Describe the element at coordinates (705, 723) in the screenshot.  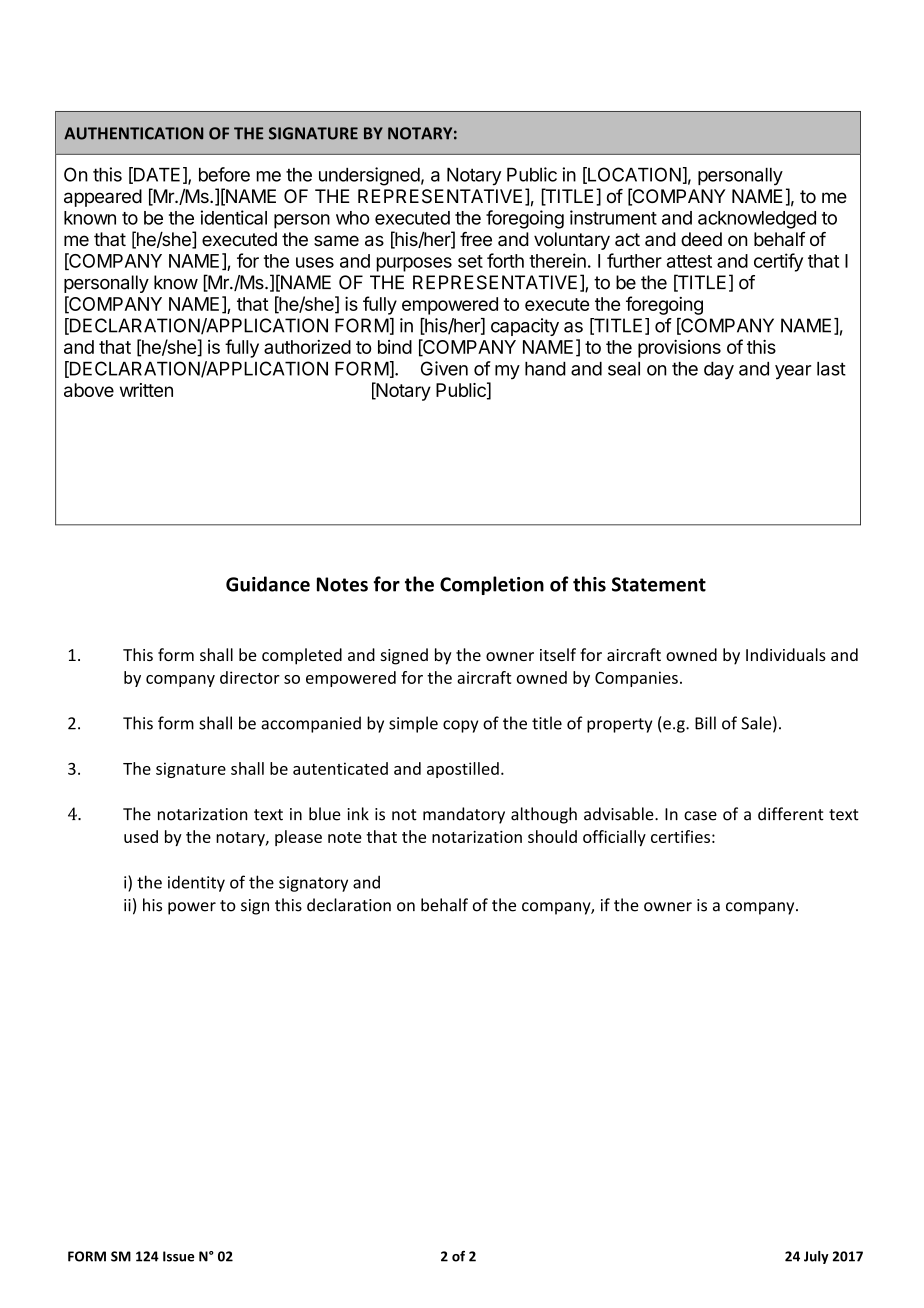
I see `Bill` at that location.
